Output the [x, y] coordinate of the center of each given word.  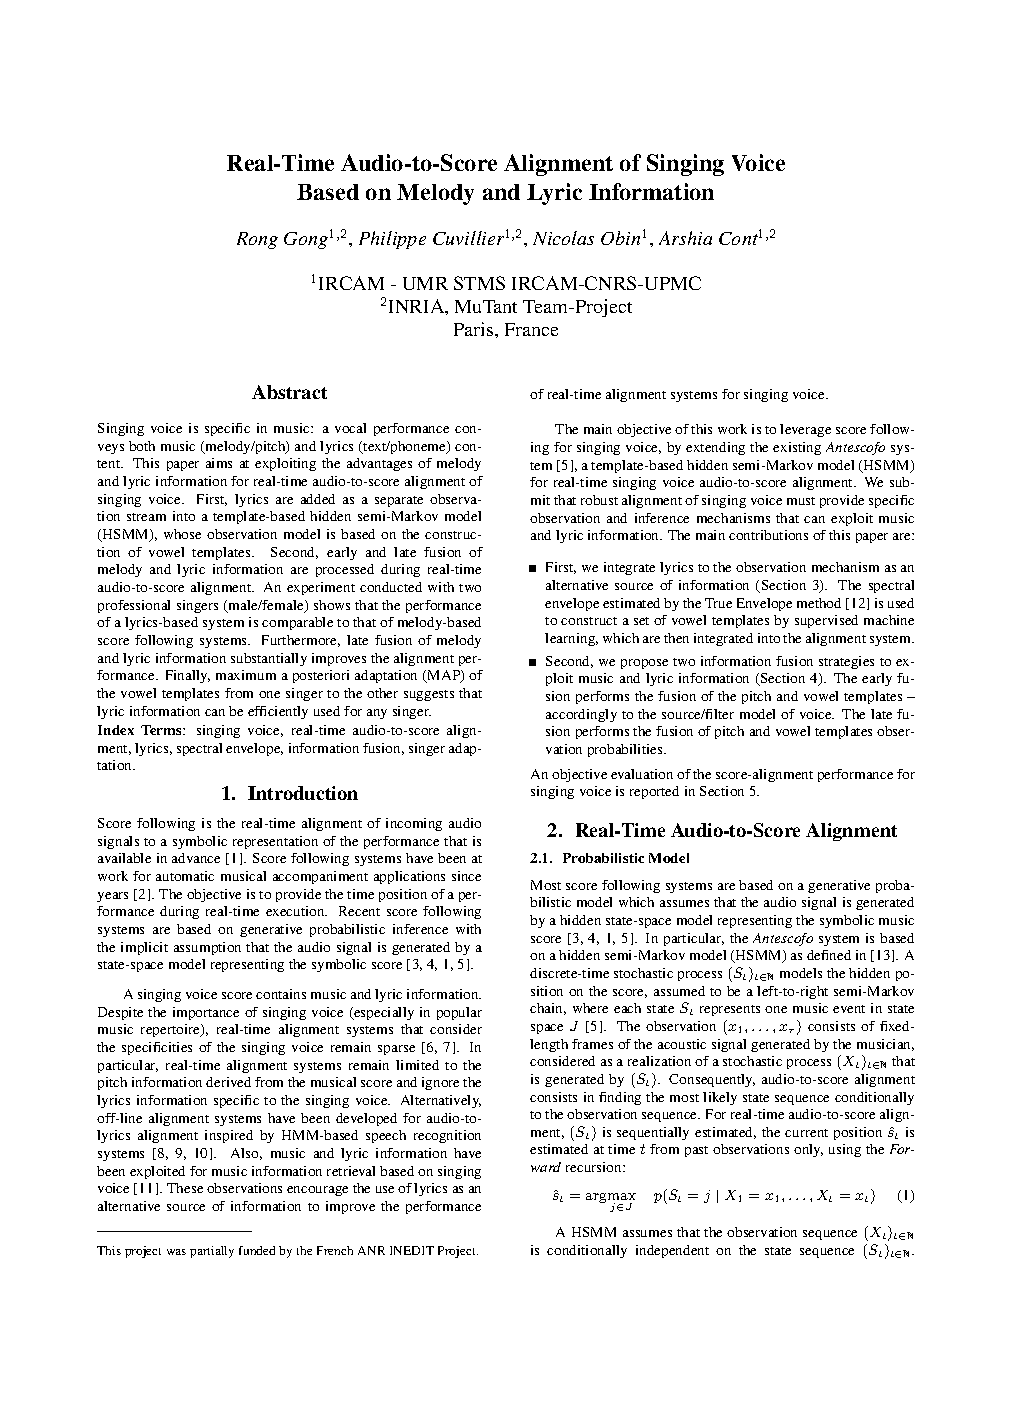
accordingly [581, 715]
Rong [257, 240]
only [808, 1150]
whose [182, 534]
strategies [846, 662]
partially [212, 1252]
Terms [162, 730]
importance [206, 1013]
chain [548, 1009]
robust [599, 500]
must [801, 501]
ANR [371, 1250]
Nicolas [563, 238]
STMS [479, 283]
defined [829, 955]
